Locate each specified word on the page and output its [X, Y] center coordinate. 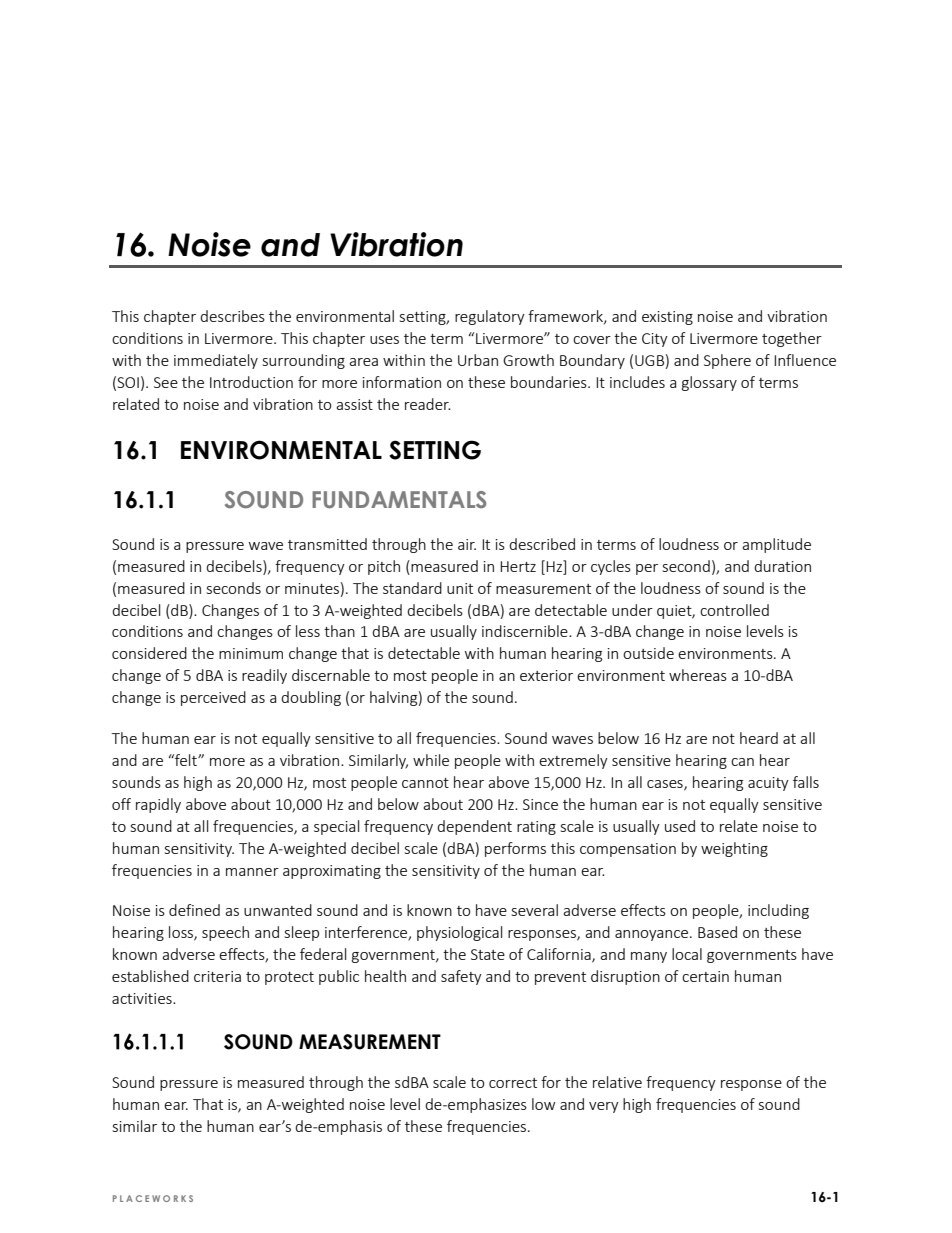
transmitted [327, 544]
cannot [425, 783]
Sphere [727, 361]
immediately [216, 361]
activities [143, 998]
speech [225, 933]
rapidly [158, 805]
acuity [768, 784]
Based [717, 932]
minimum [251, 653]
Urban [478, 360]
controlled [734, 610]
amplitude [776, 545]
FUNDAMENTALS [399, 500]
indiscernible [526, 631]
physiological [459, 933]
